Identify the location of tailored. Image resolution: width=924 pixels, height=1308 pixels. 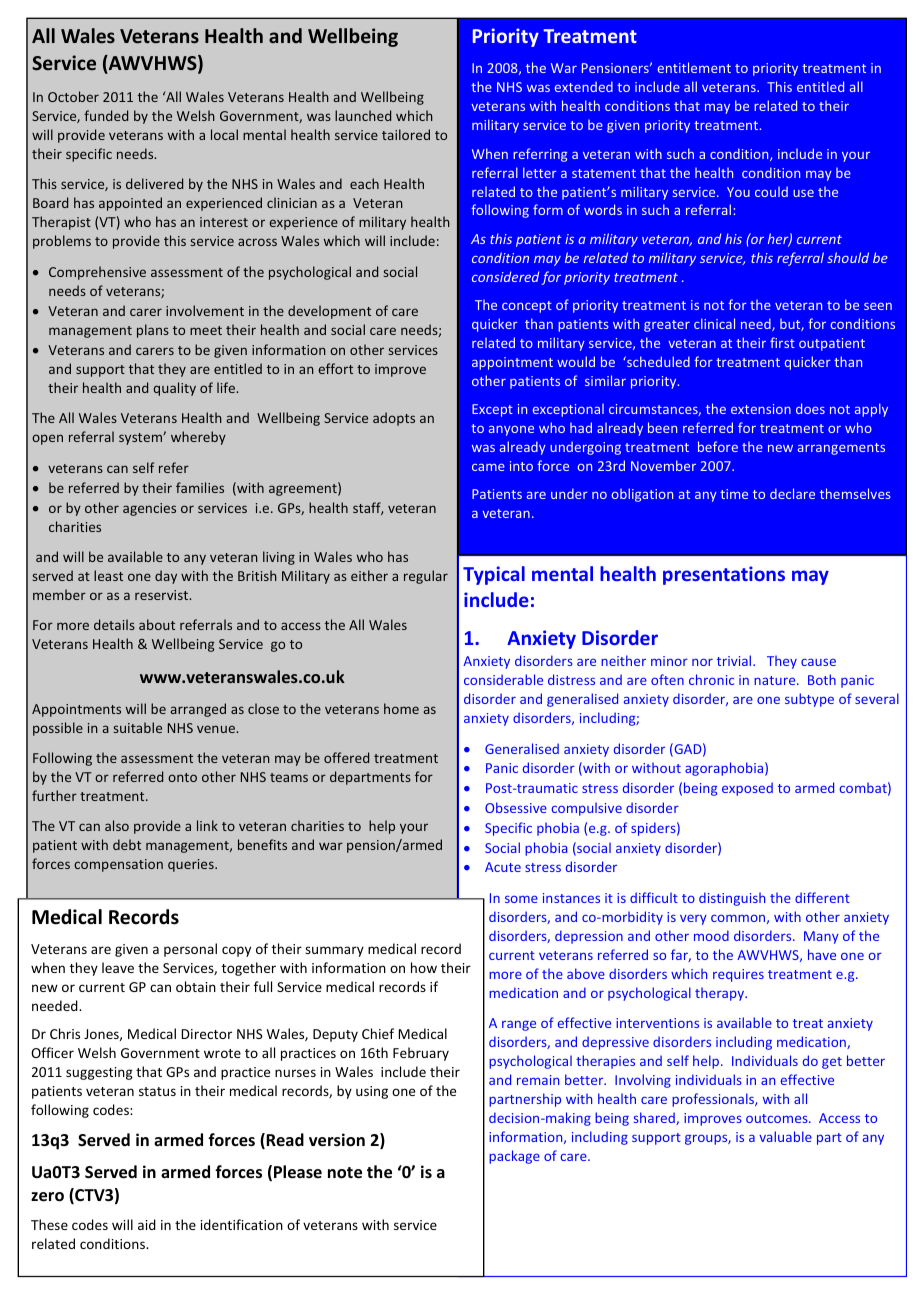
(406, 134).
